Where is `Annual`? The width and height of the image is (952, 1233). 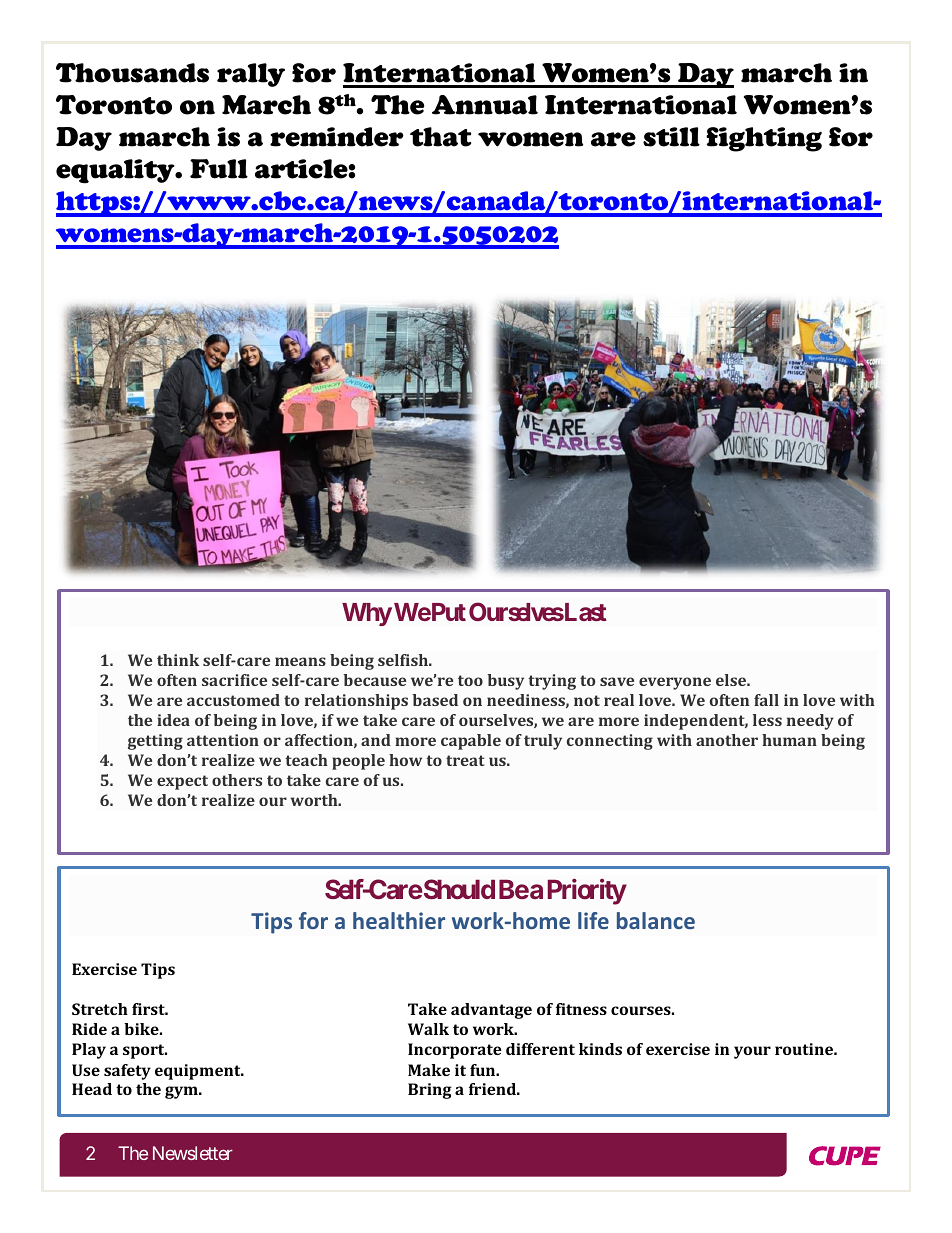
Annual is located at coordinates (485, 105).
